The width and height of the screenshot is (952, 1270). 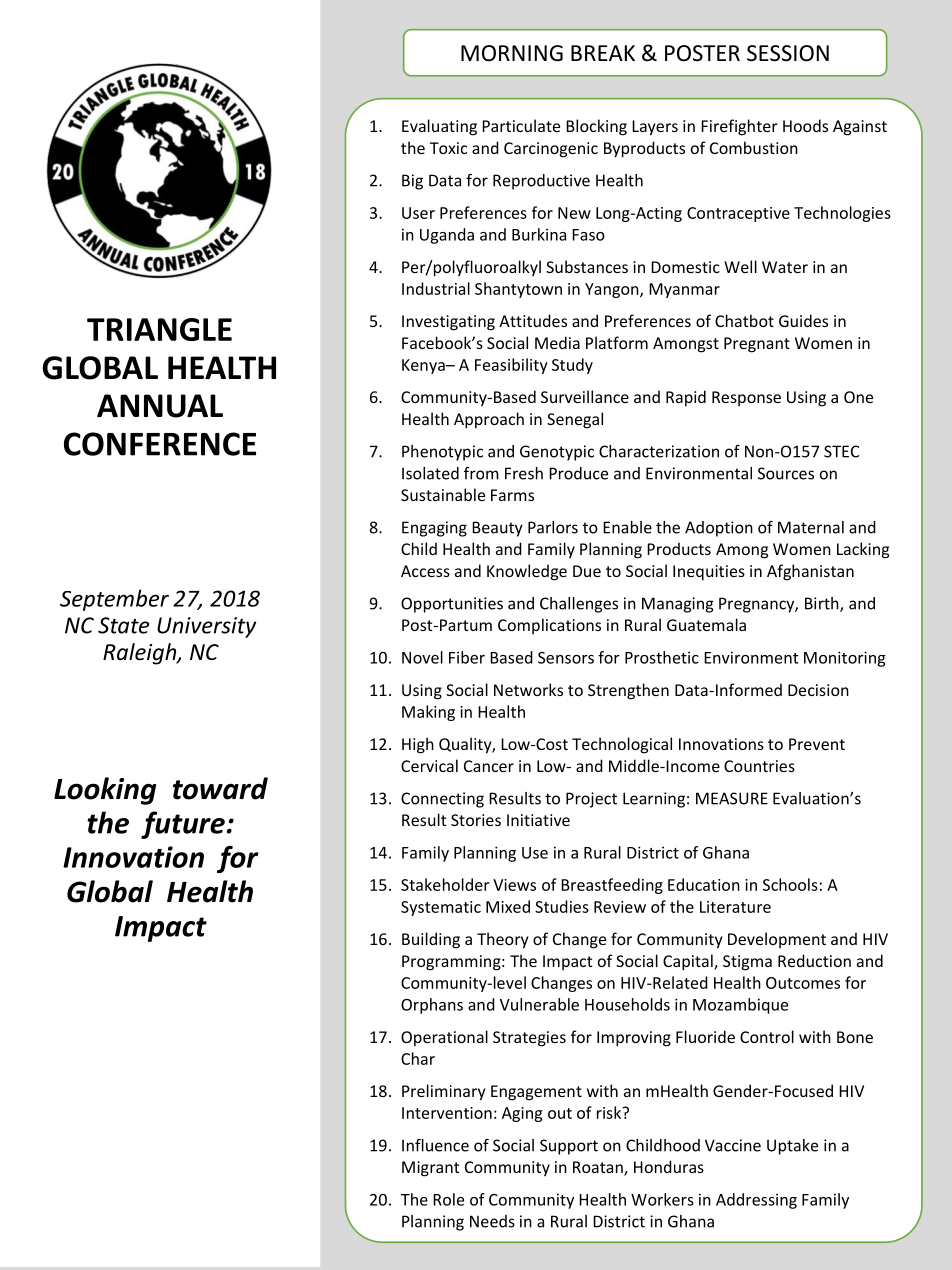 What do you see at coordinates (412, 182) in the screenshot?
I see `Big` at bounding box center [412, 182].
